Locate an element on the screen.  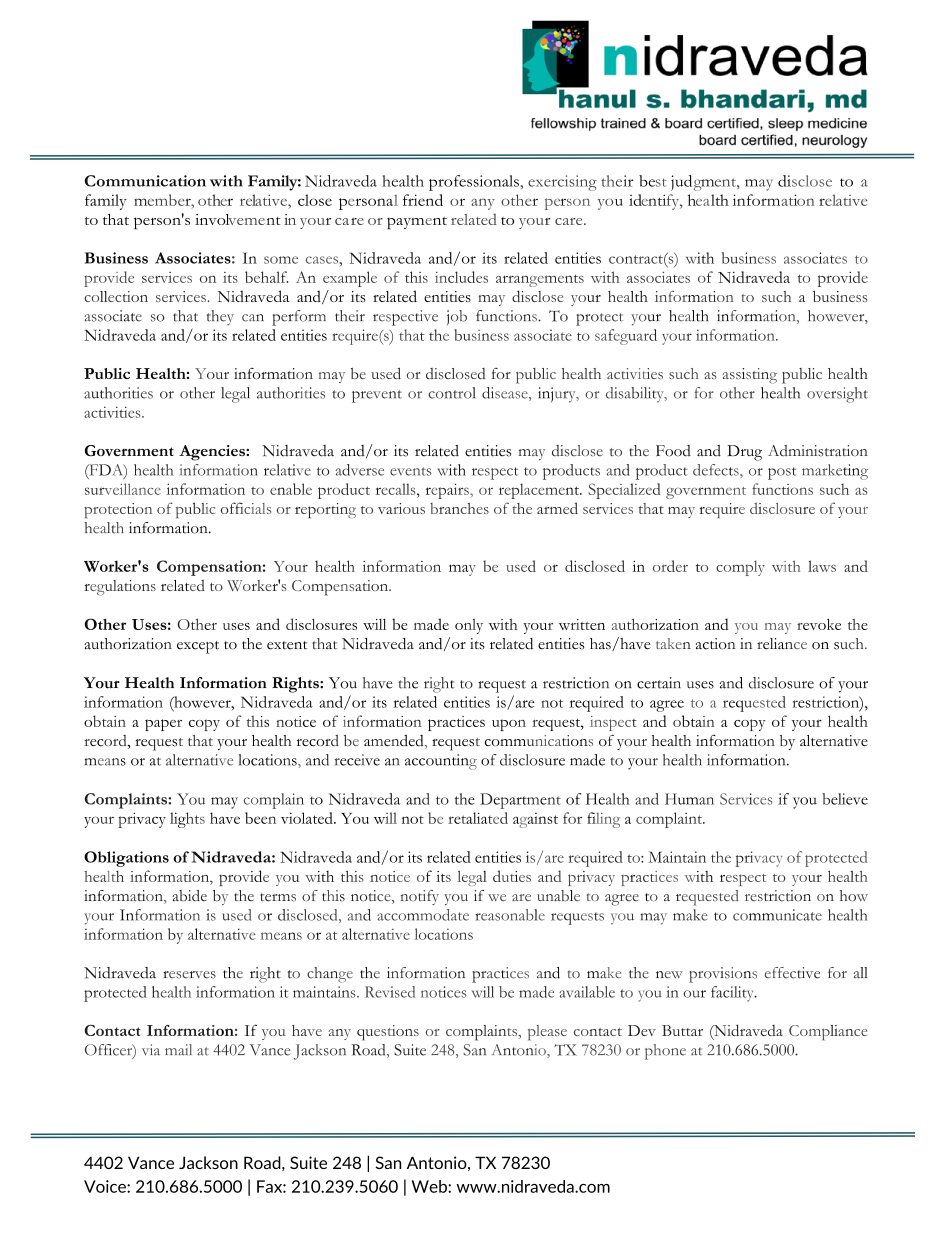
professionals is located at coordinates (475, 183).
